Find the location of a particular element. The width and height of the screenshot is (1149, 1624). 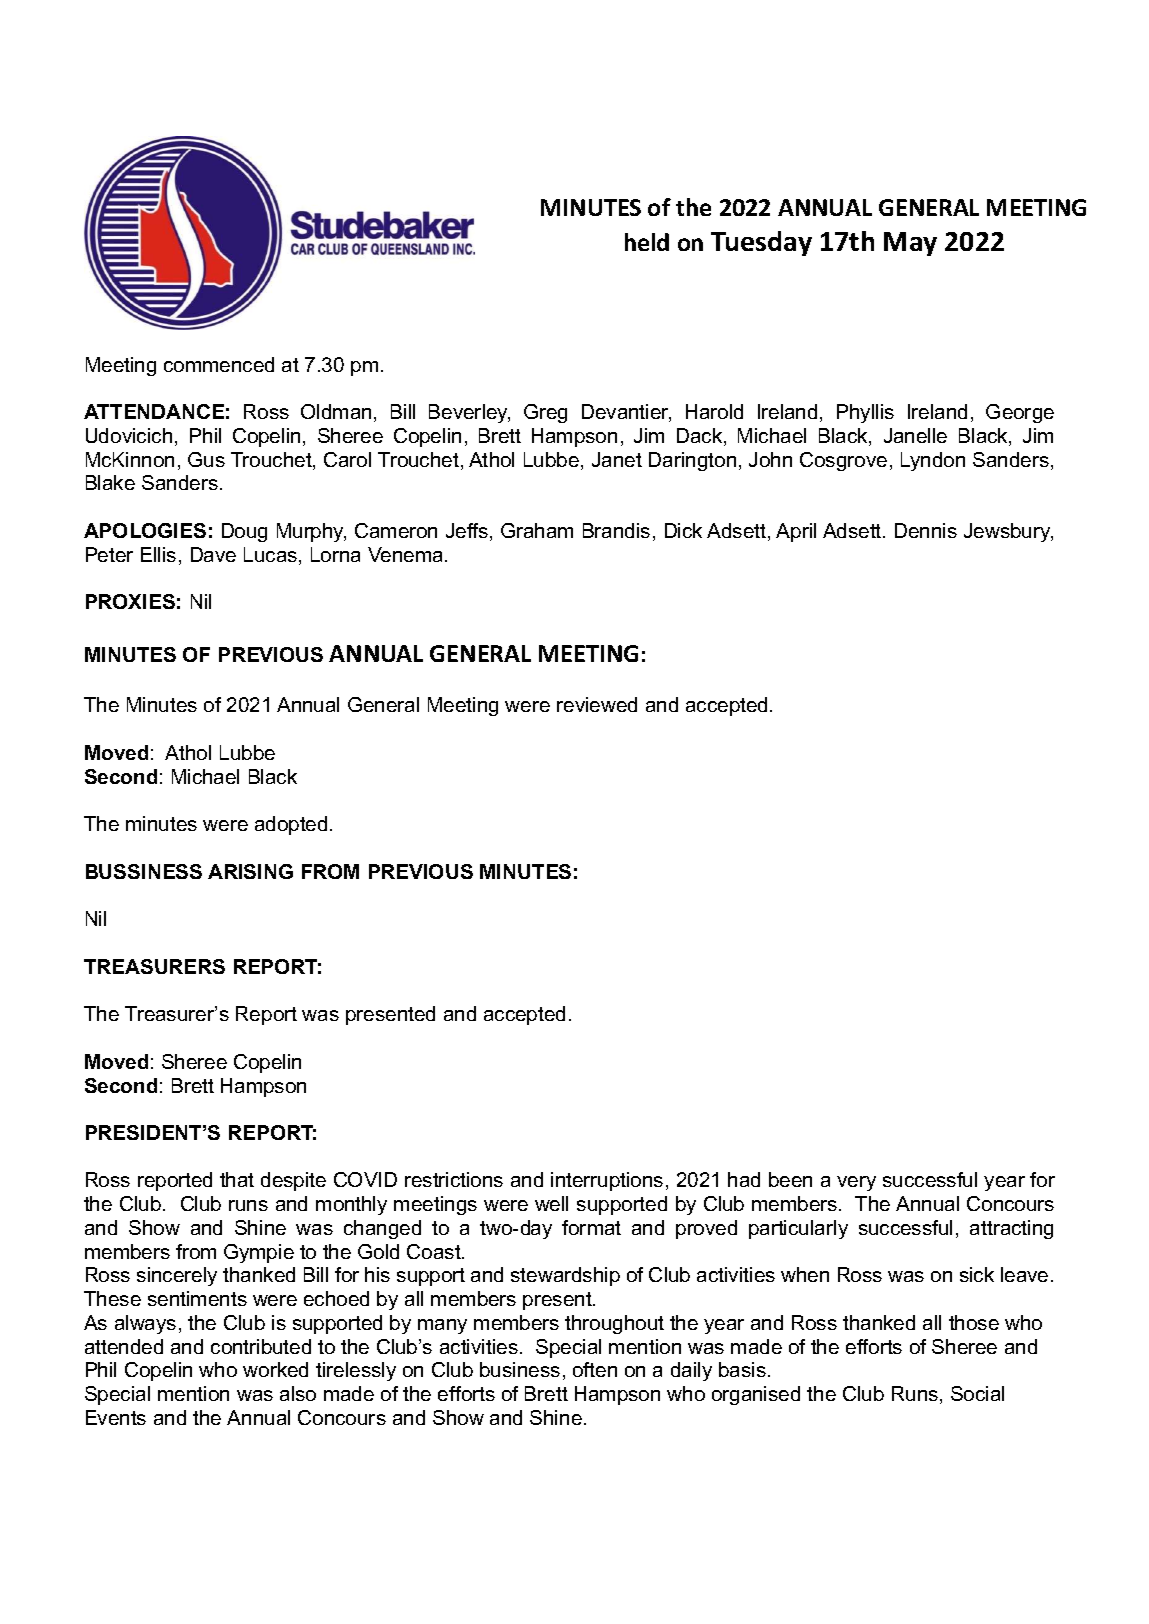

interruptions is located at coordinates (607, 1181).
